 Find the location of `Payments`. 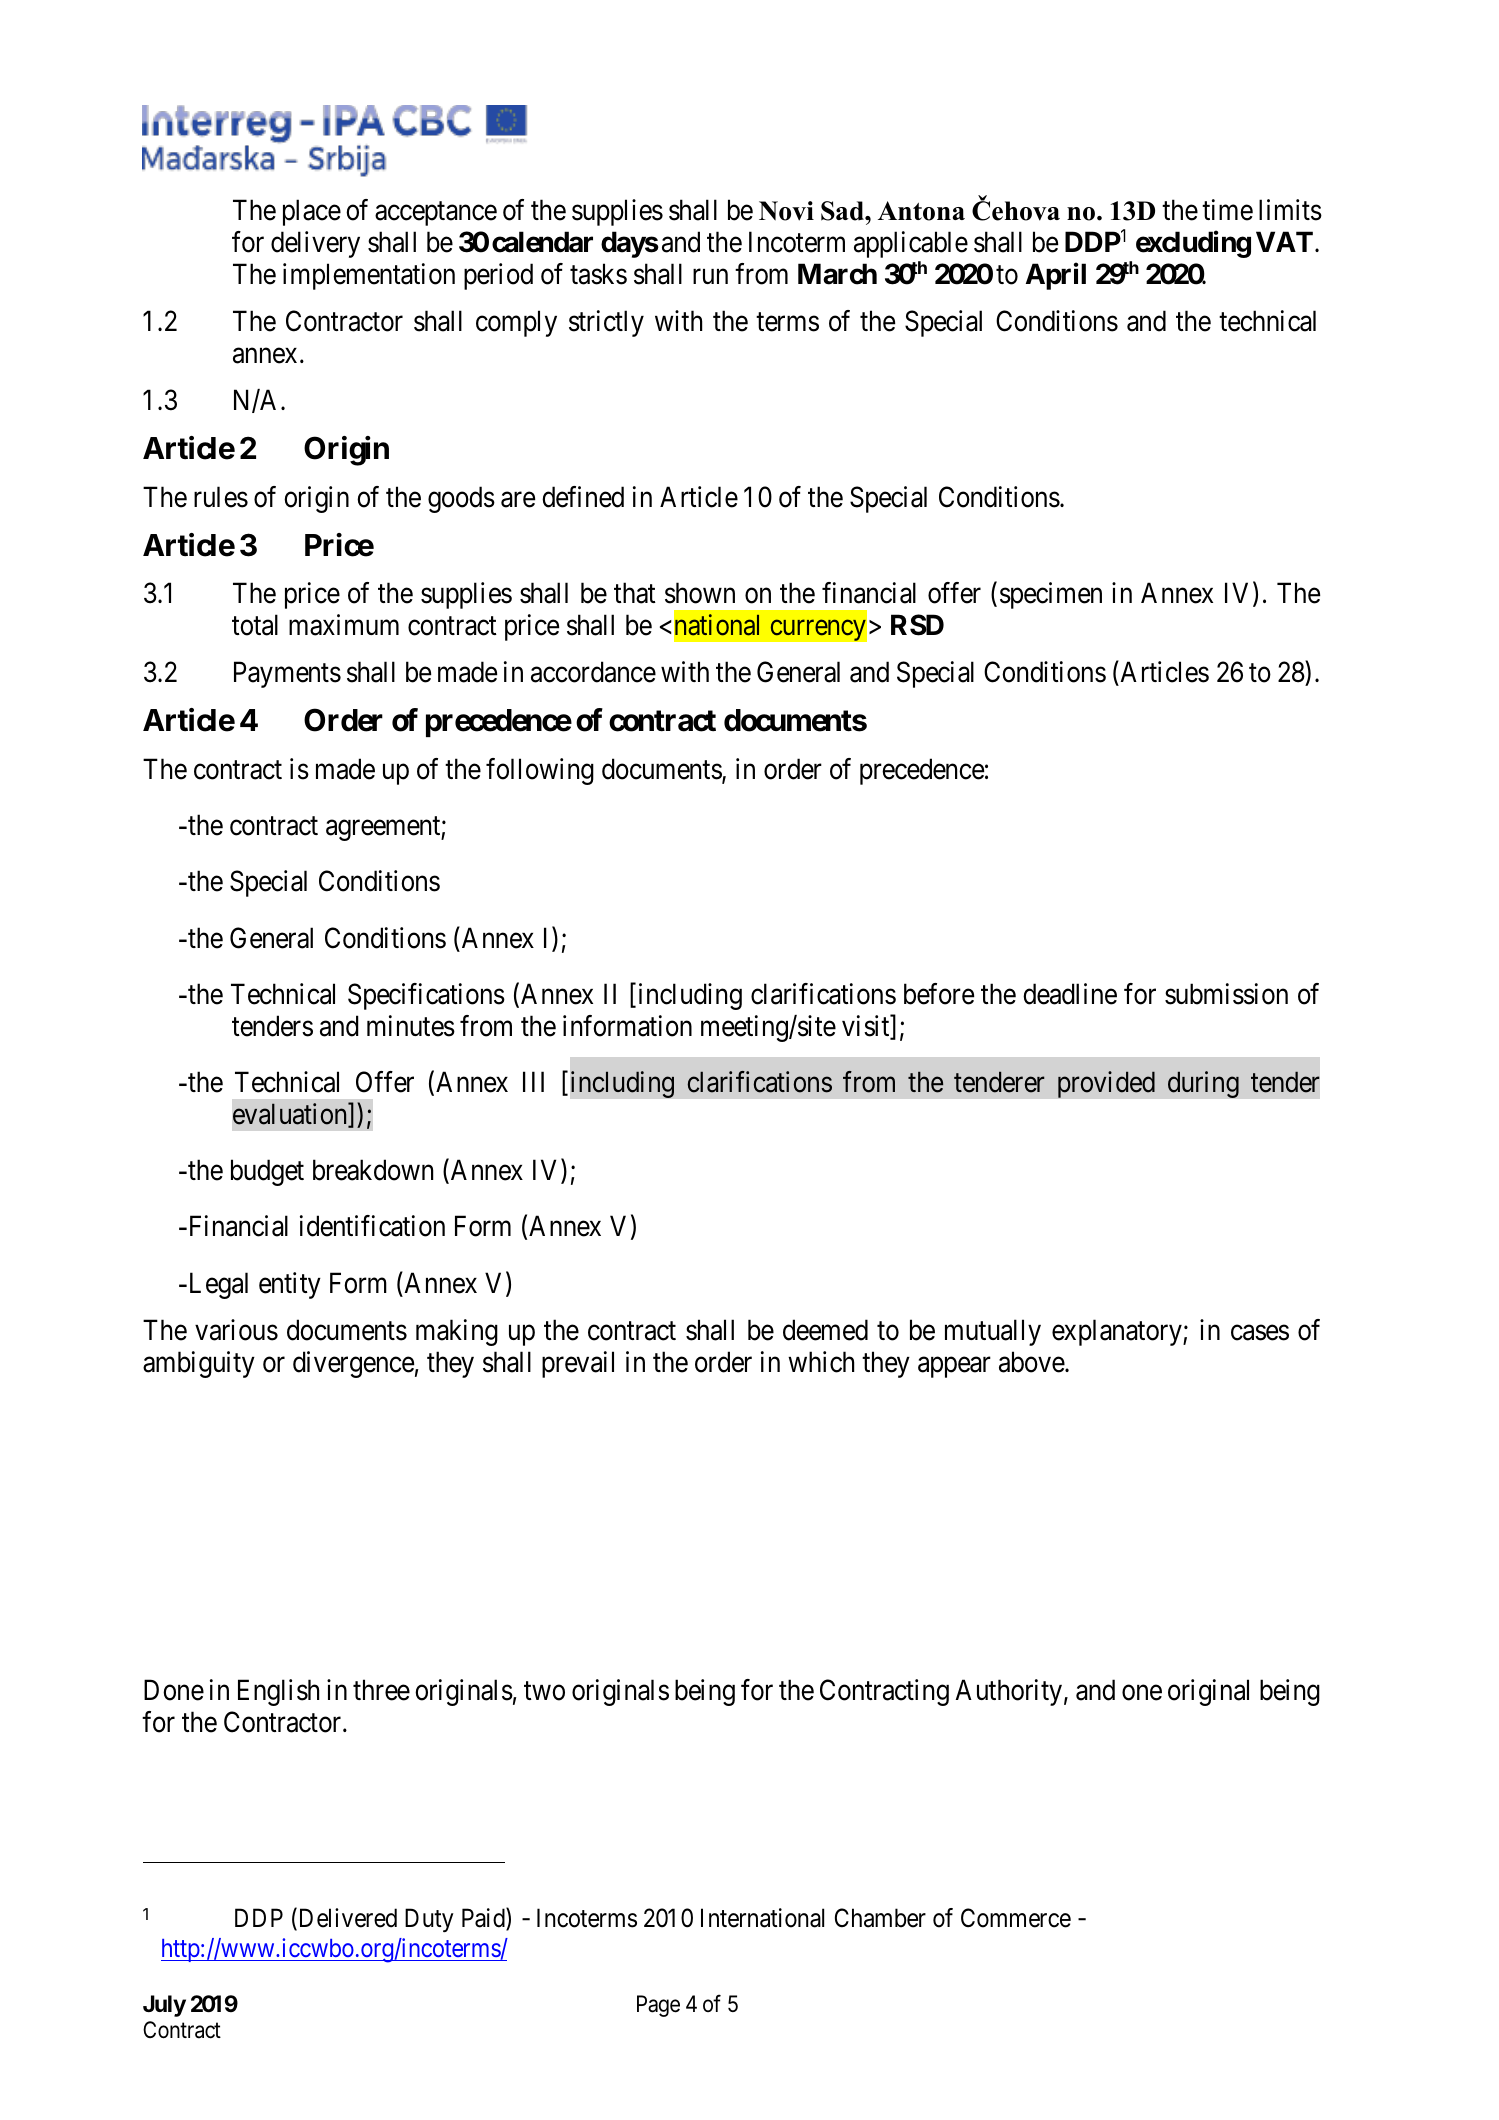

Payments is located at coordinates (287, 675).
